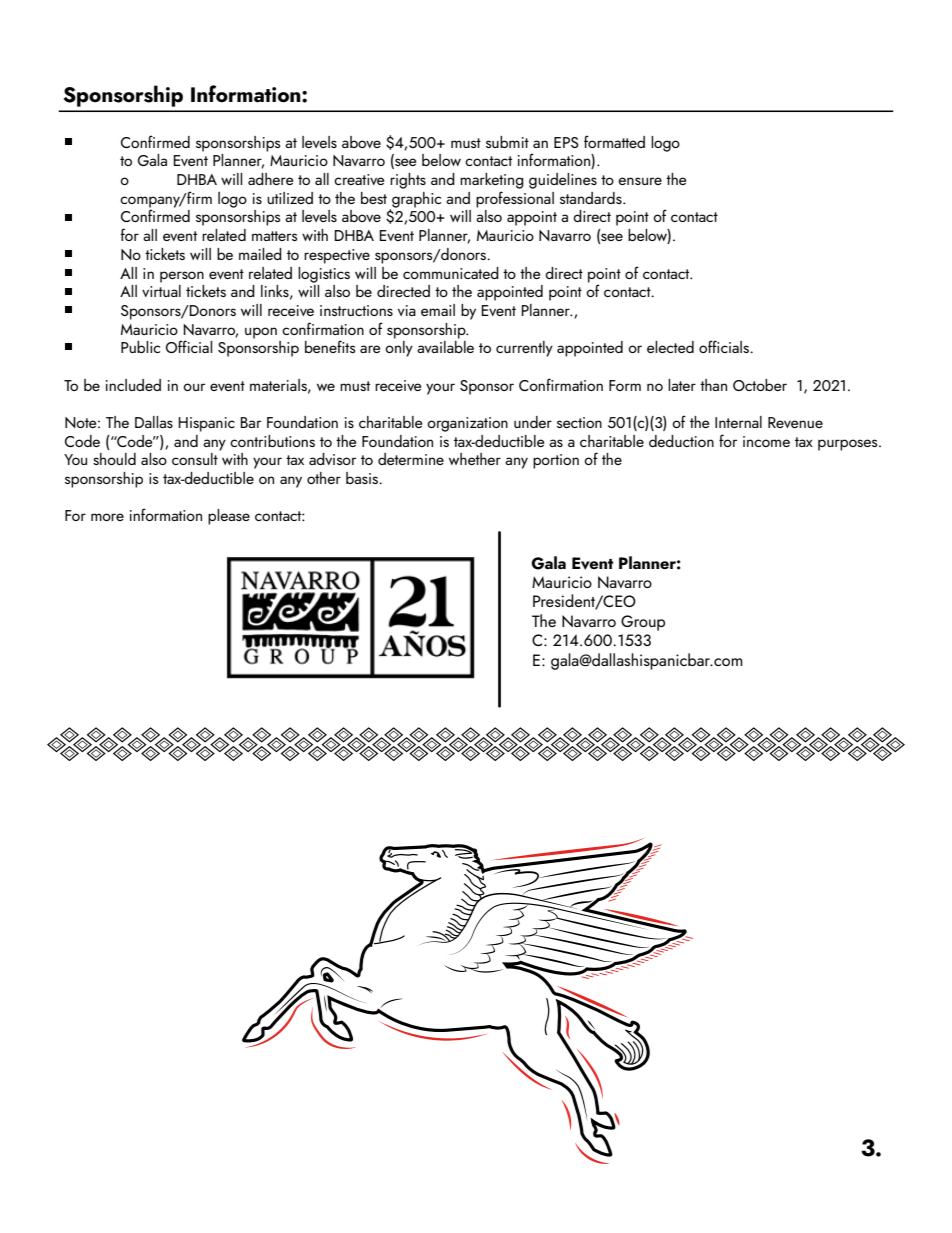 The width and height of the page is (952, 1233). What do you see at coordinates (592, 198) in the page?
I see `standards` at bounding box center [592, 198].
